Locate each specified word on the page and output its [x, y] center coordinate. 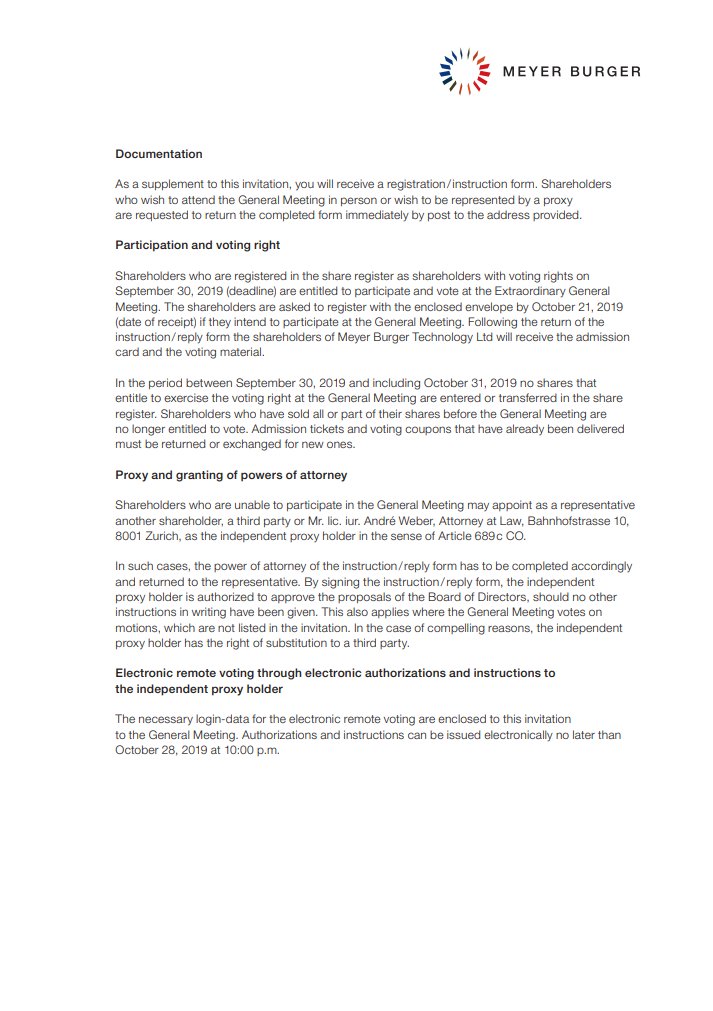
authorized [225, 596]
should [551, 596]
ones [341, 444]
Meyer [354, 338]
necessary [166, 721]
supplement [173, 184]
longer [148, 430]
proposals [364, 597]
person [359, 201]
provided [557, 215]
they [220, 323]
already [525, 429]
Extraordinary [530, 292]
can [417, 735]
